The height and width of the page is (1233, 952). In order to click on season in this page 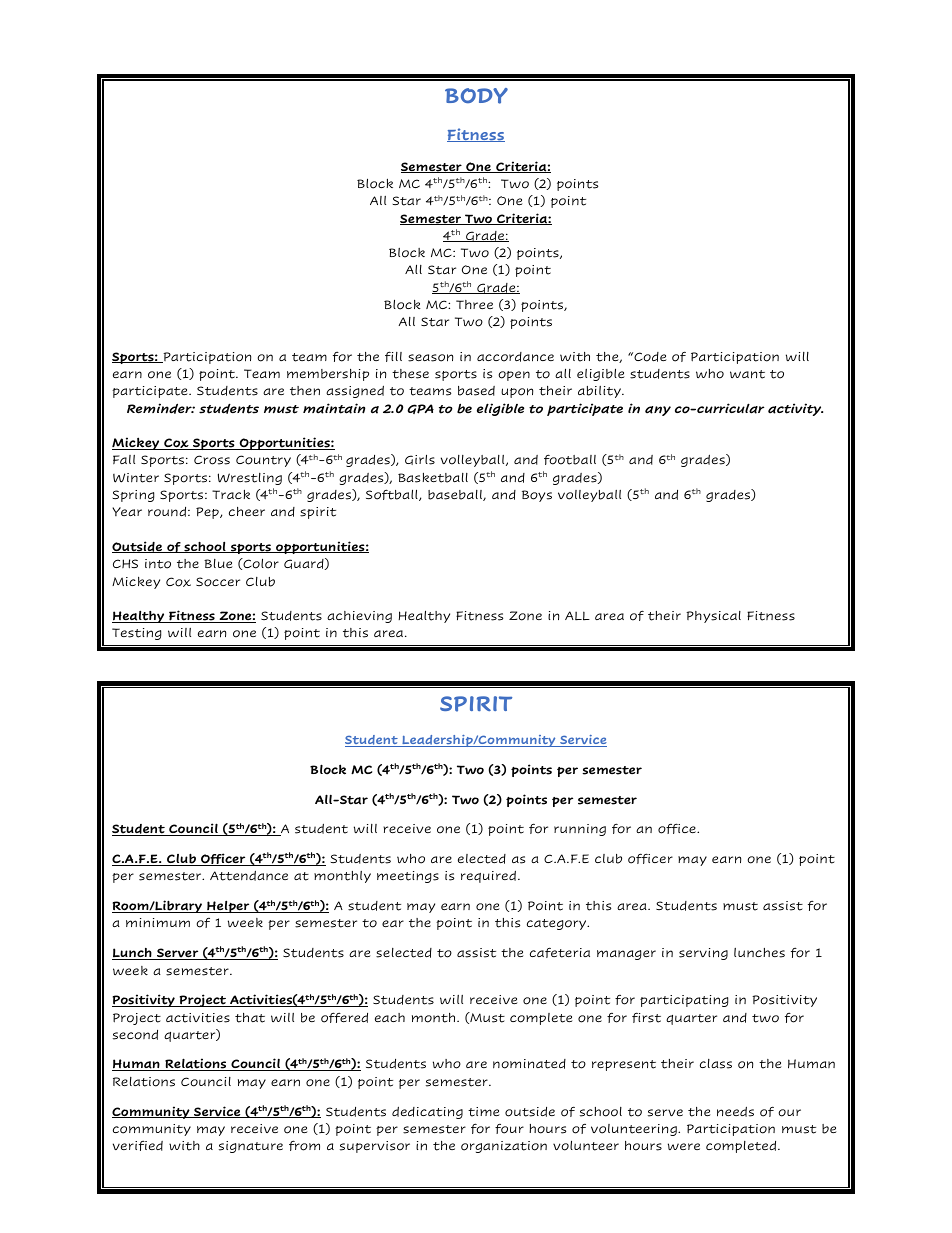, I will do `click(430, 358)`.
